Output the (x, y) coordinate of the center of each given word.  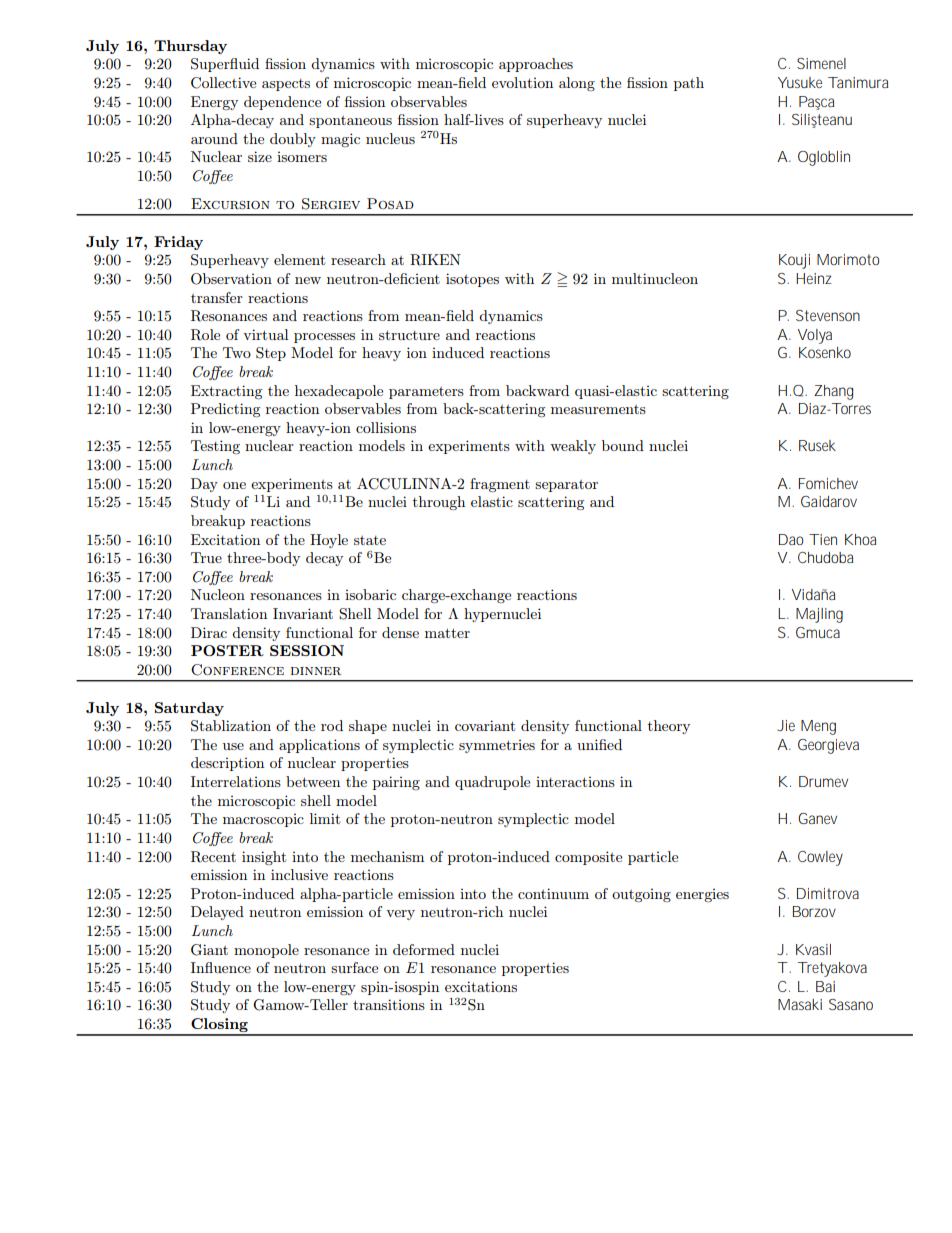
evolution (522, 82)
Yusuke (800, 82)
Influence (221, 967)
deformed (424, 949)
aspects (286, 85)
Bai (825, 986)
